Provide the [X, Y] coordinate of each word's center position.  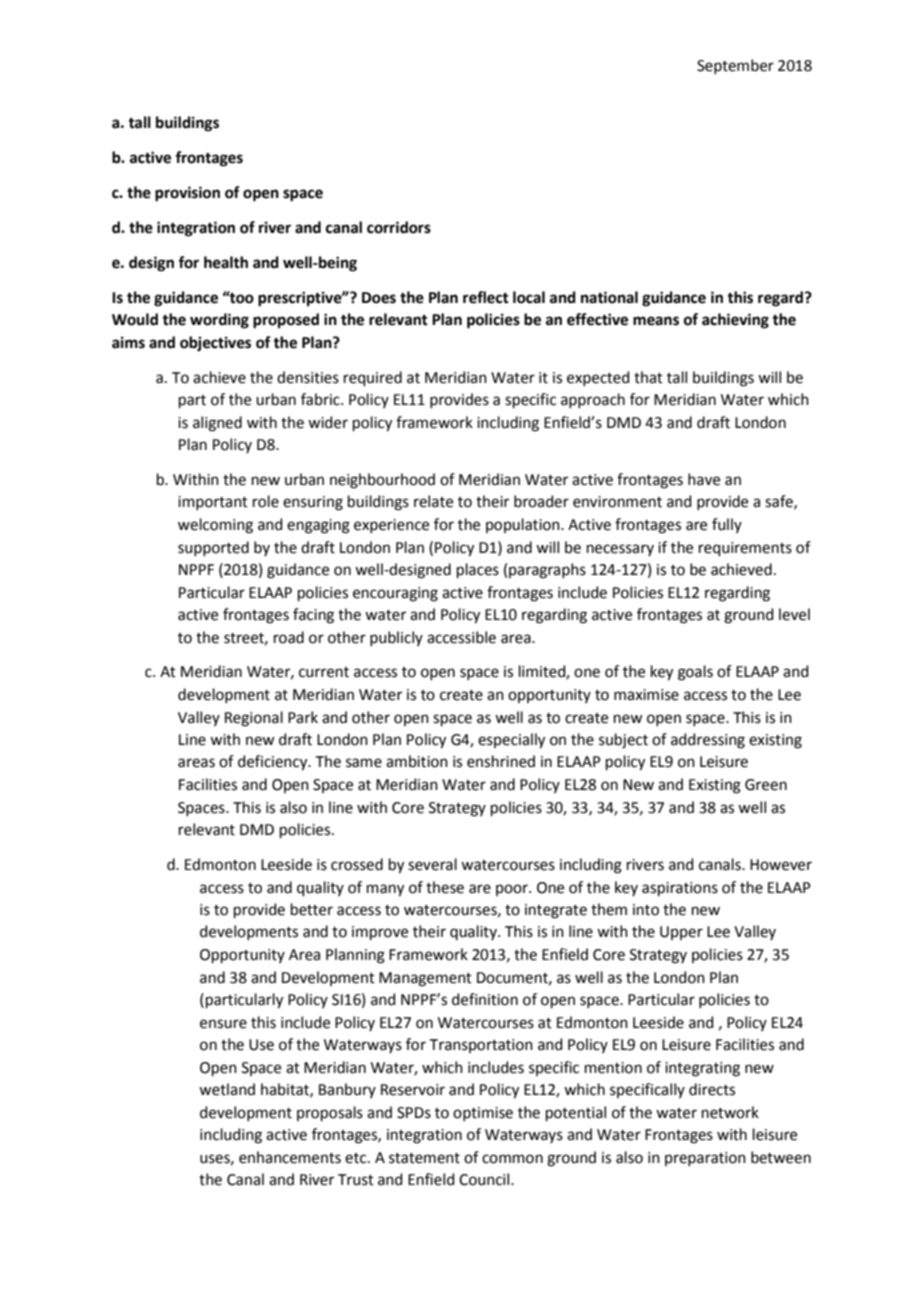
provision [187, 194]
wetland [227, 1089]
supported [213, 548]
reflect [486, 297]
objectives [215, 344]
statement [424, 1158]
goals [695, 673]
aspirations [680, 889]
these [445, 887]
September [735, 66]
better [312, 909]
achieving [735, 321]
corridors [399, 227]
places [478, 570]
